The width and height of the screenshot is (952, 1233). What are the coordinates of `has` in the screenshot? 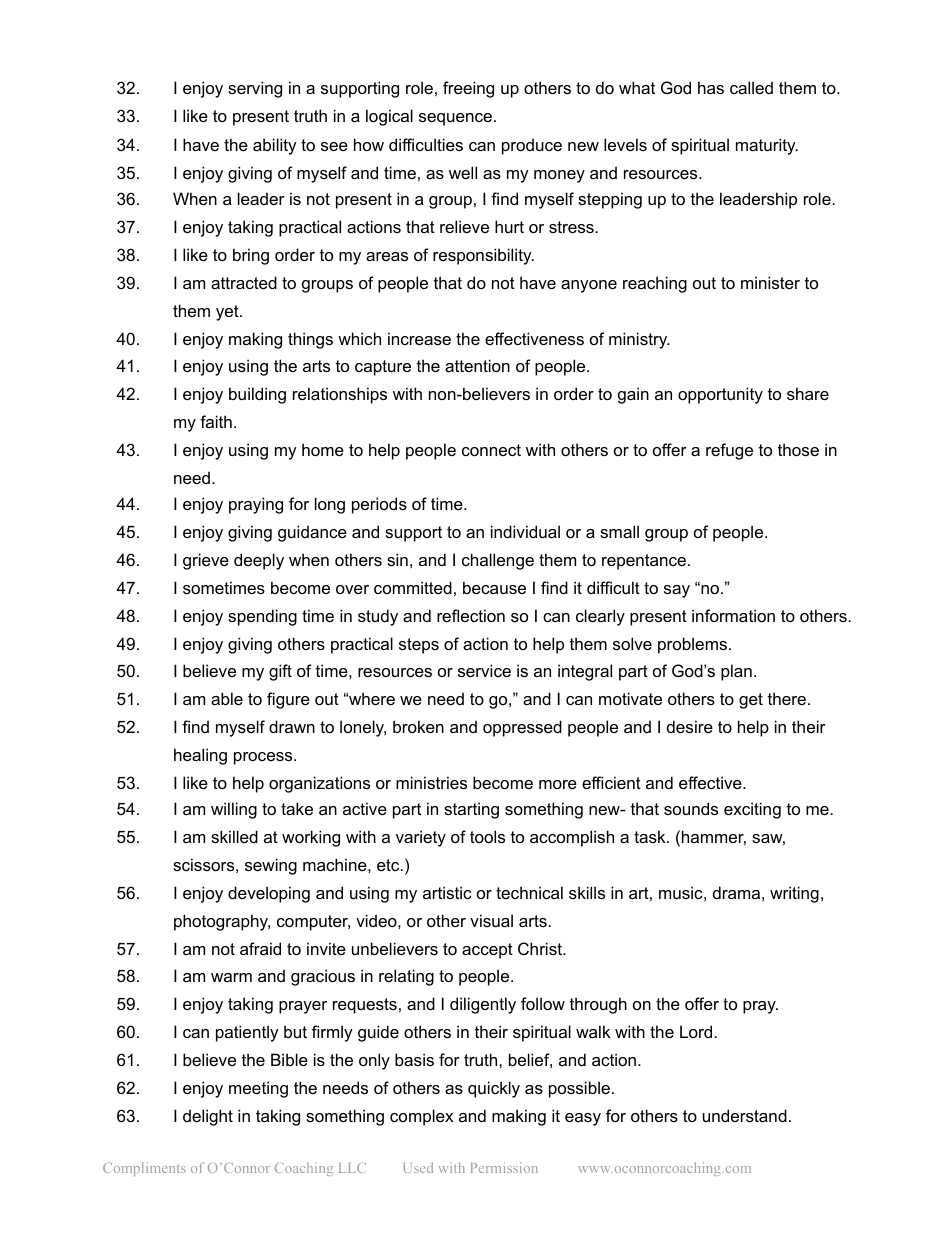 It's located at (711, 87).
